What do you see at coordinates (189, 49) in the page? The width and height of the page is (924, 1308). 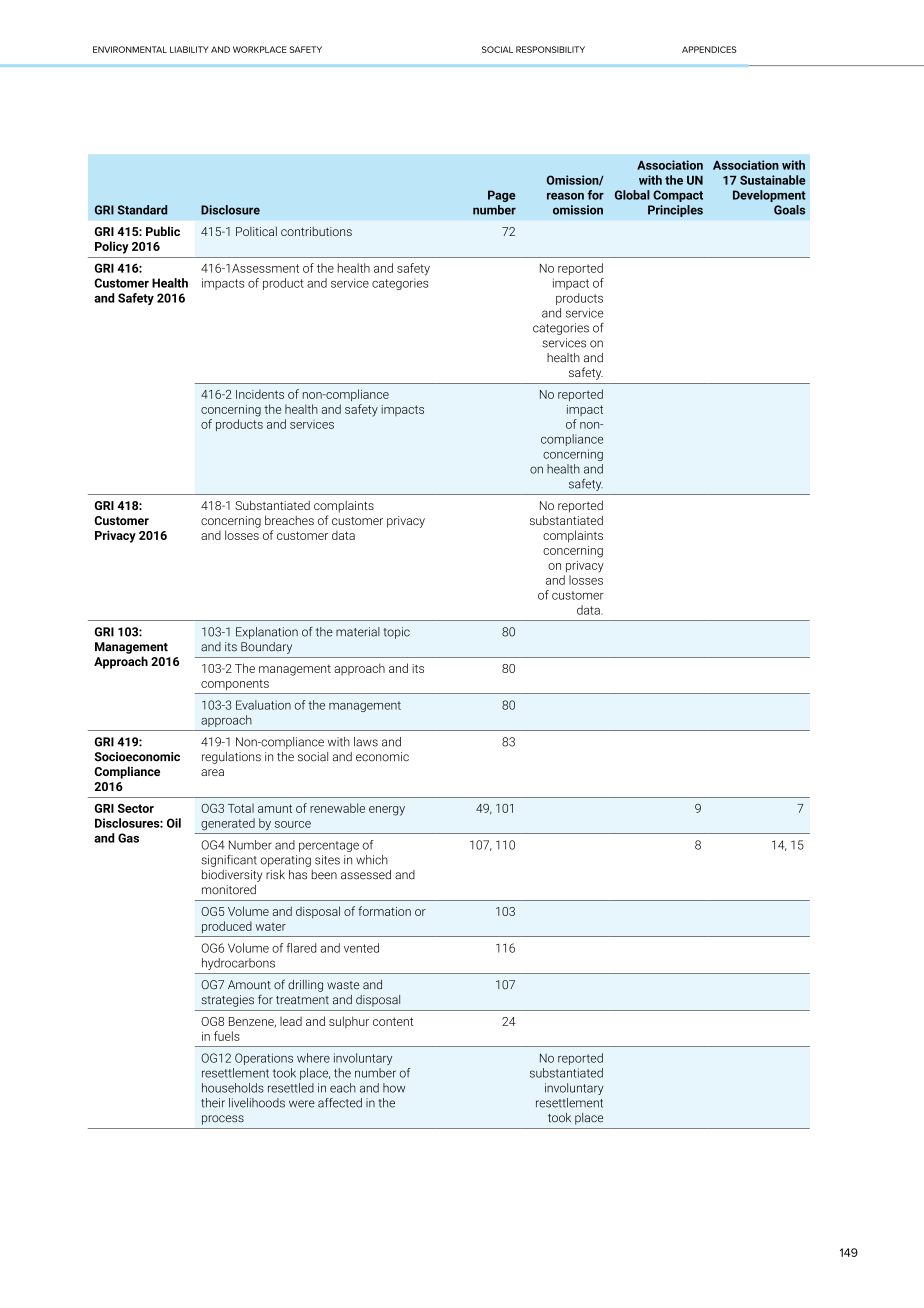 I see `LIABILITY` at bounding box center [189, 49].
